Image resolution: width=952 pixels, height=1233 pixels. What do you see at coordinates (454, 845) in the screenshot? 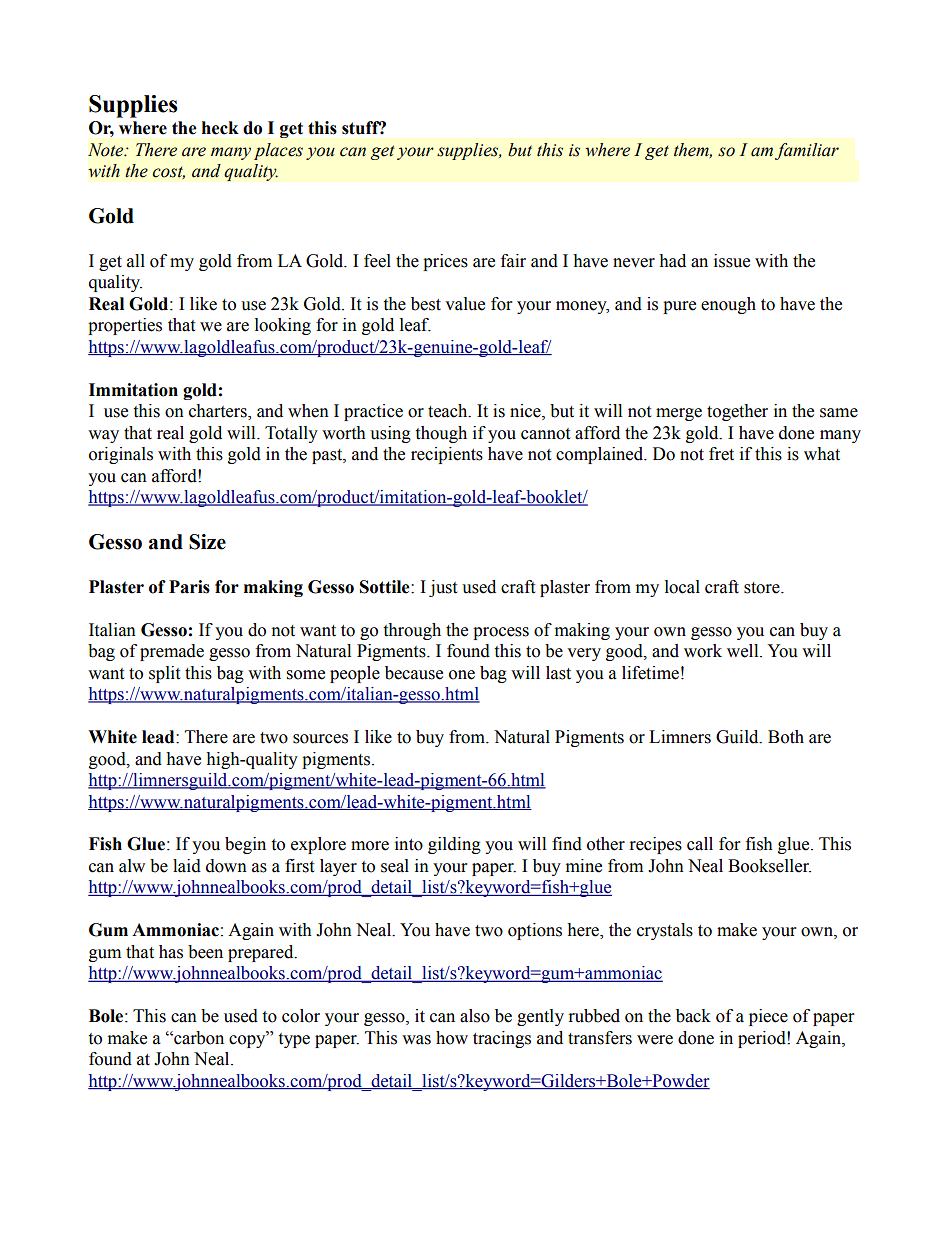
I see `gilding` at bounding box center [454, 845].
